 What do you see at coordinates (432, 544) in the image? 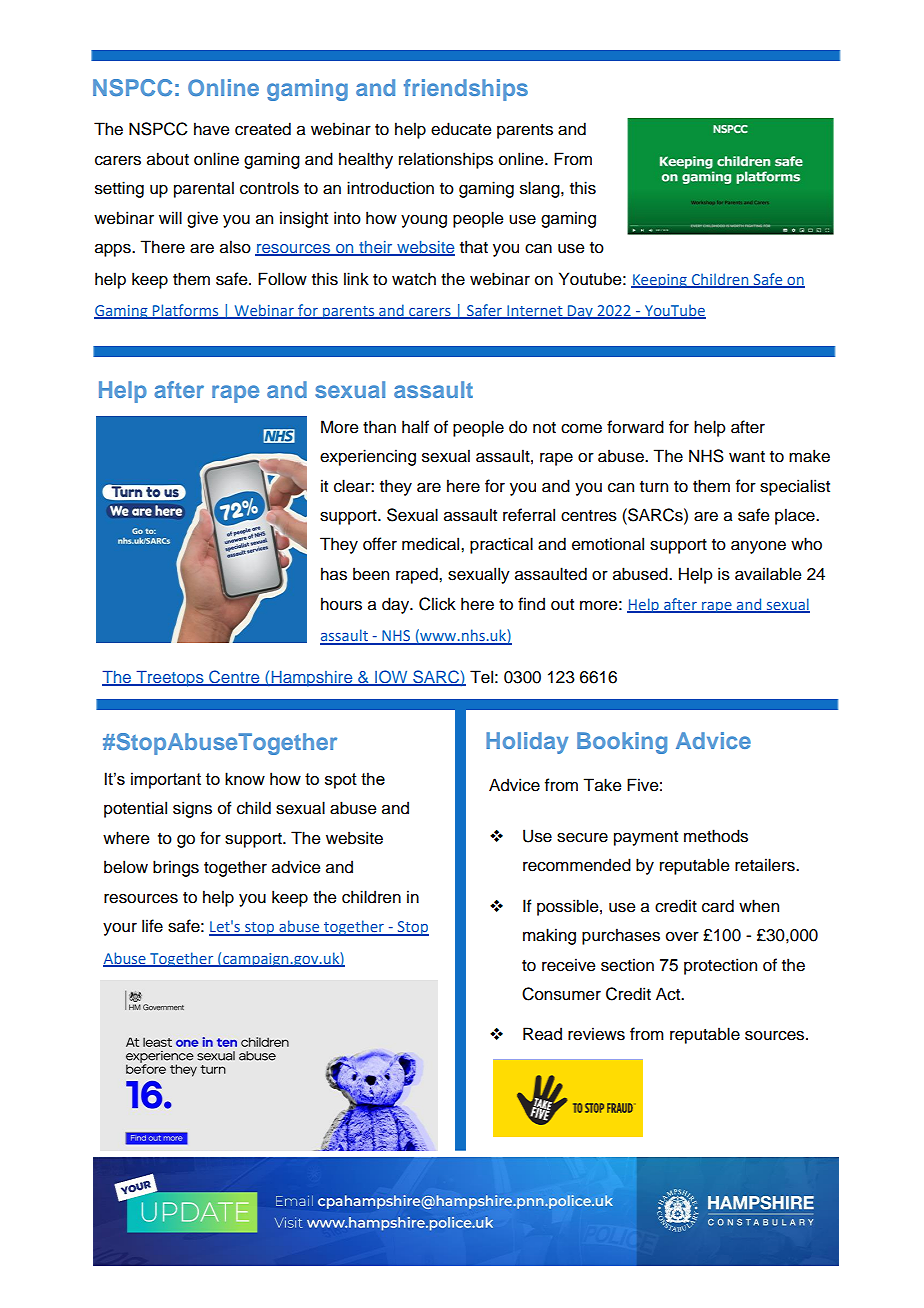
I see `medical` at bounding box center [432, 544].
